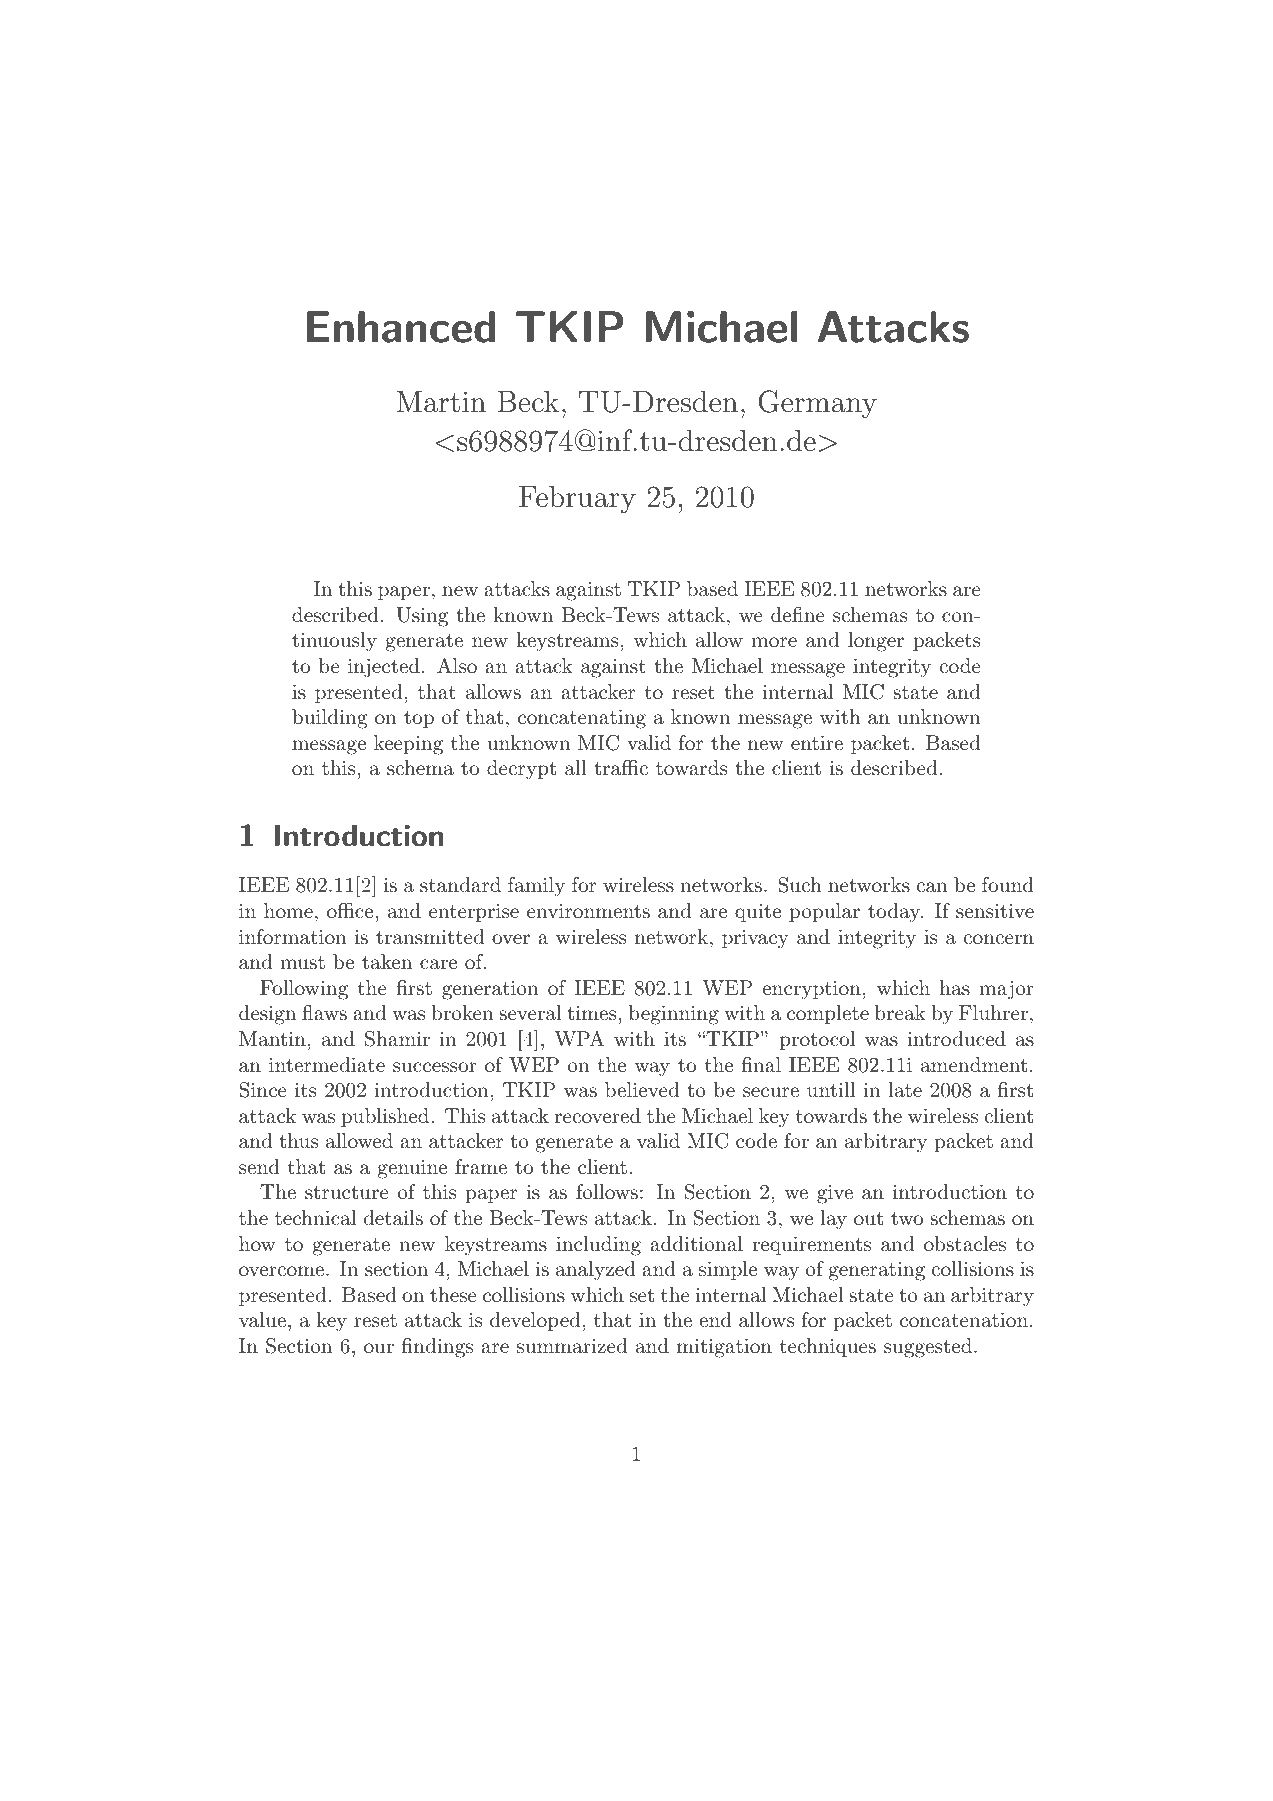 The height and width of the image is (1801, 1273). Describe the element at coordinates (401, 327) in the image. I see `Enhanced` at that location.
